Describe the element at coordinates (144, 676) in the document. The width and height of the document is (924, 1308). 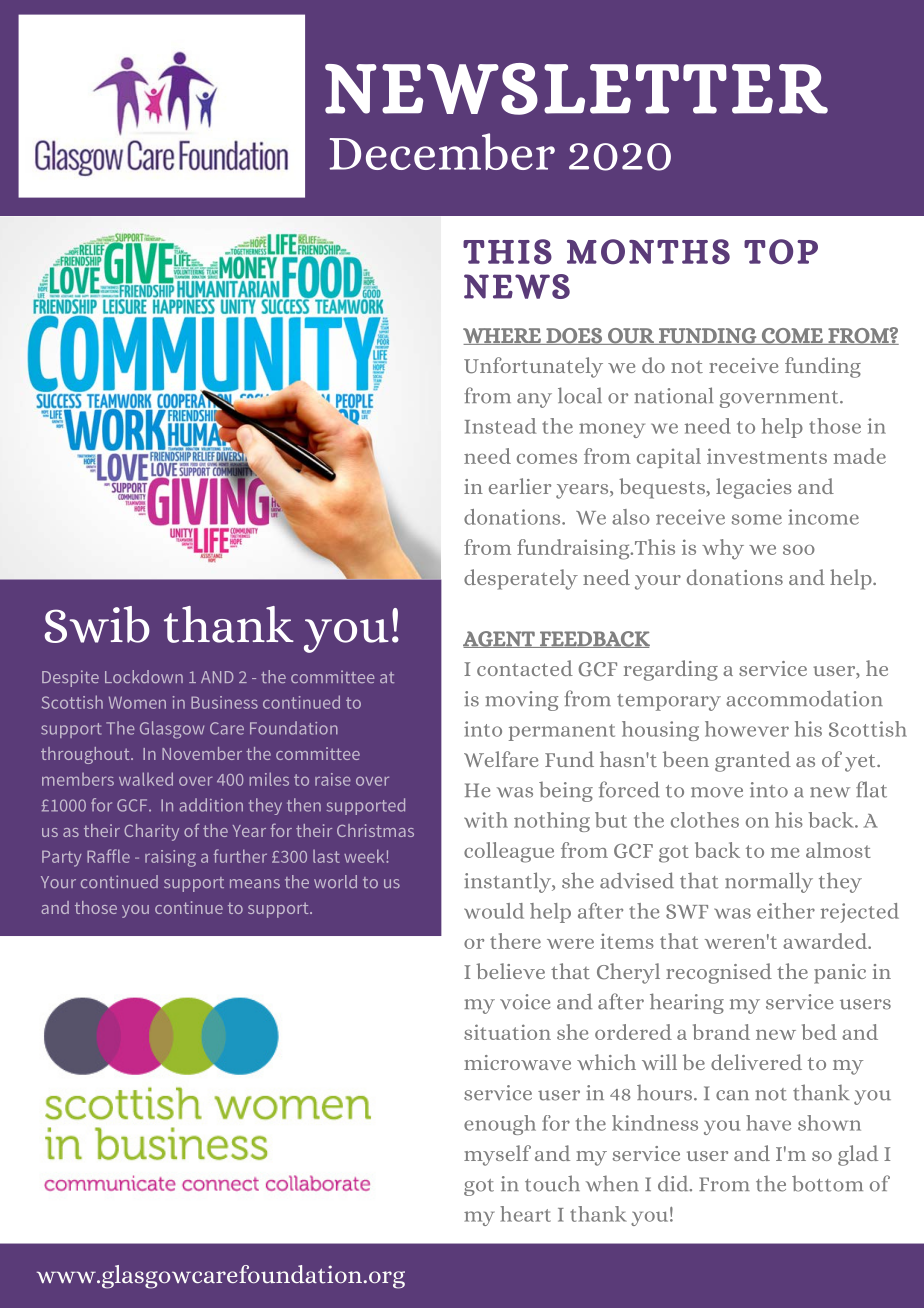
I see `Lockdown` at that location.
